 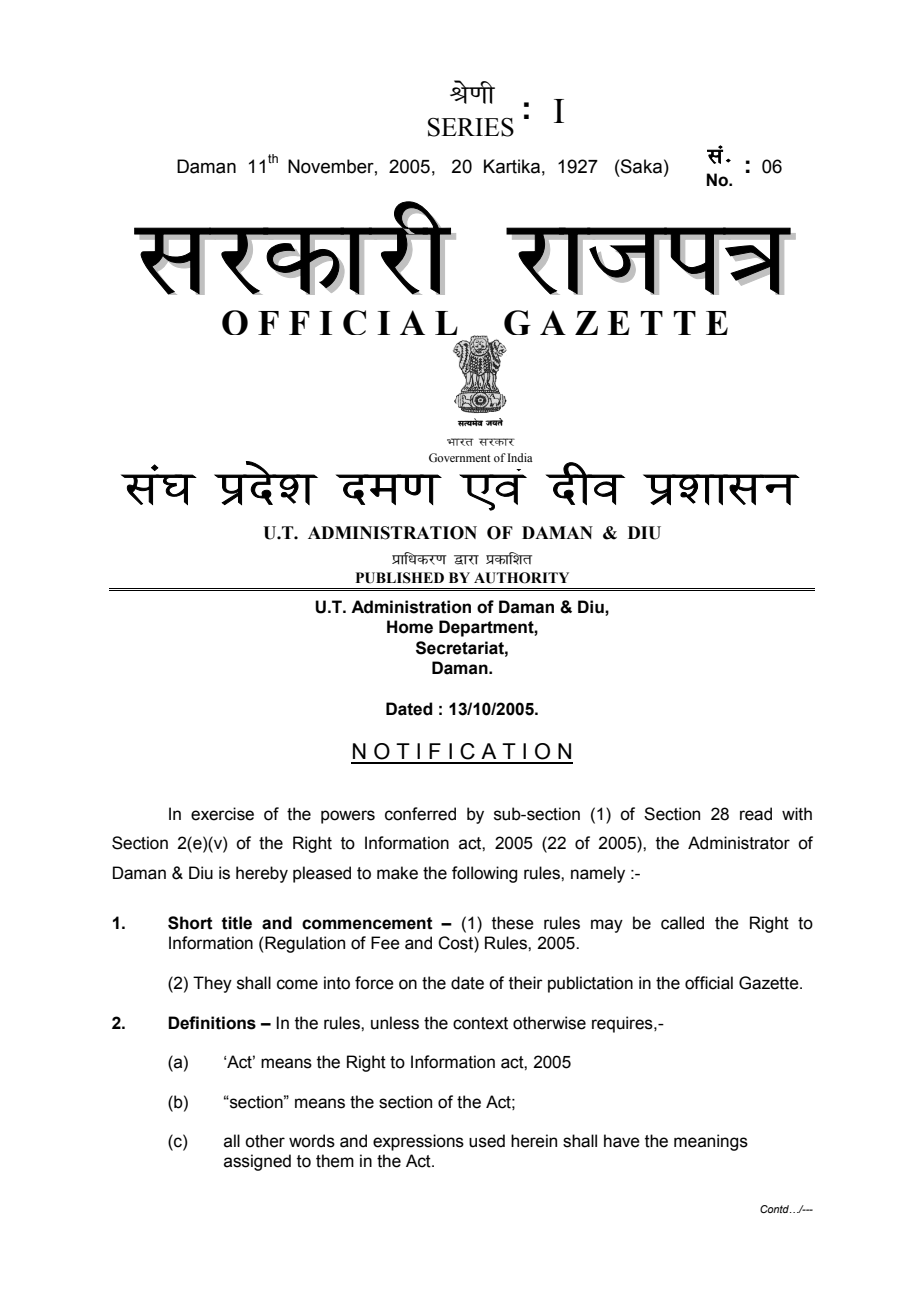 I want to click on read, so click(x=756, y=814).
